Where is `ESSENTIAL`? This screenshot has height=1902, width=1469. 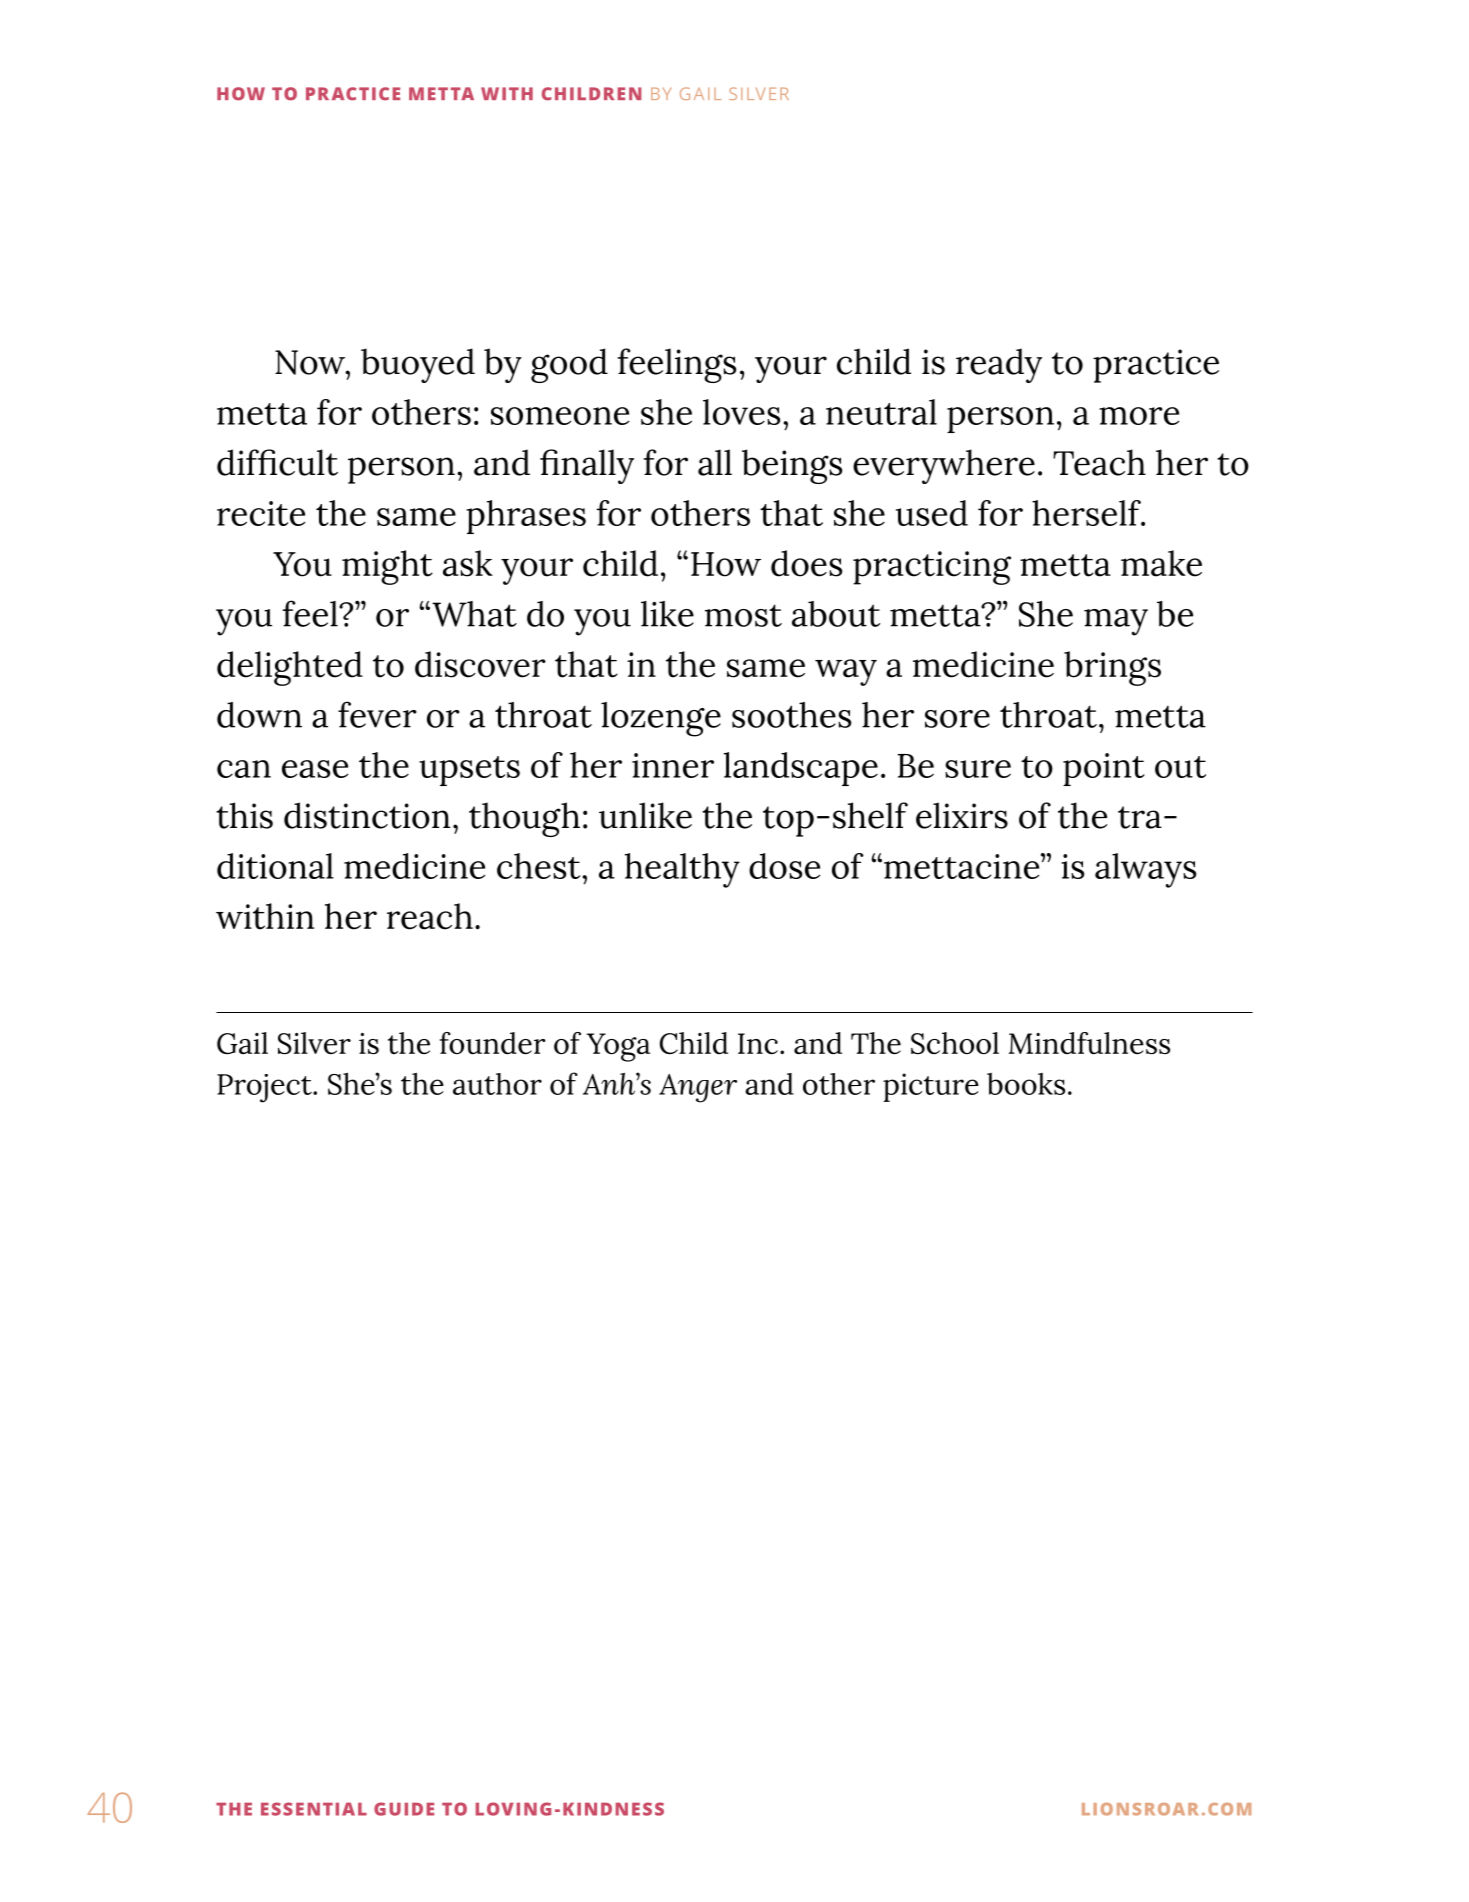
ESSENTIAL is located at coordinates (314, 1809).
